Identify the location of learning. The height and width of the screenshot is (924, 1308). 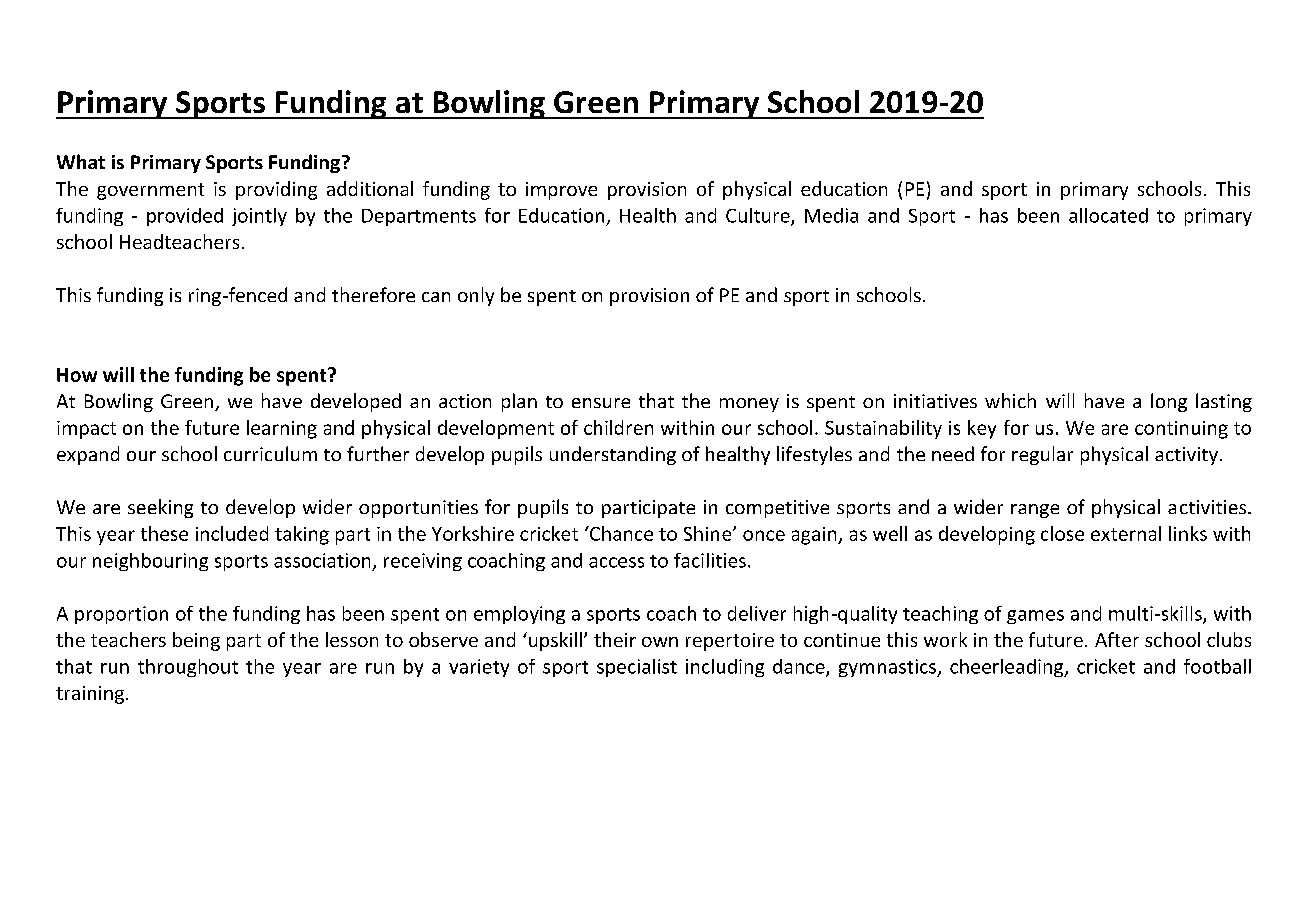
(282, 429).
